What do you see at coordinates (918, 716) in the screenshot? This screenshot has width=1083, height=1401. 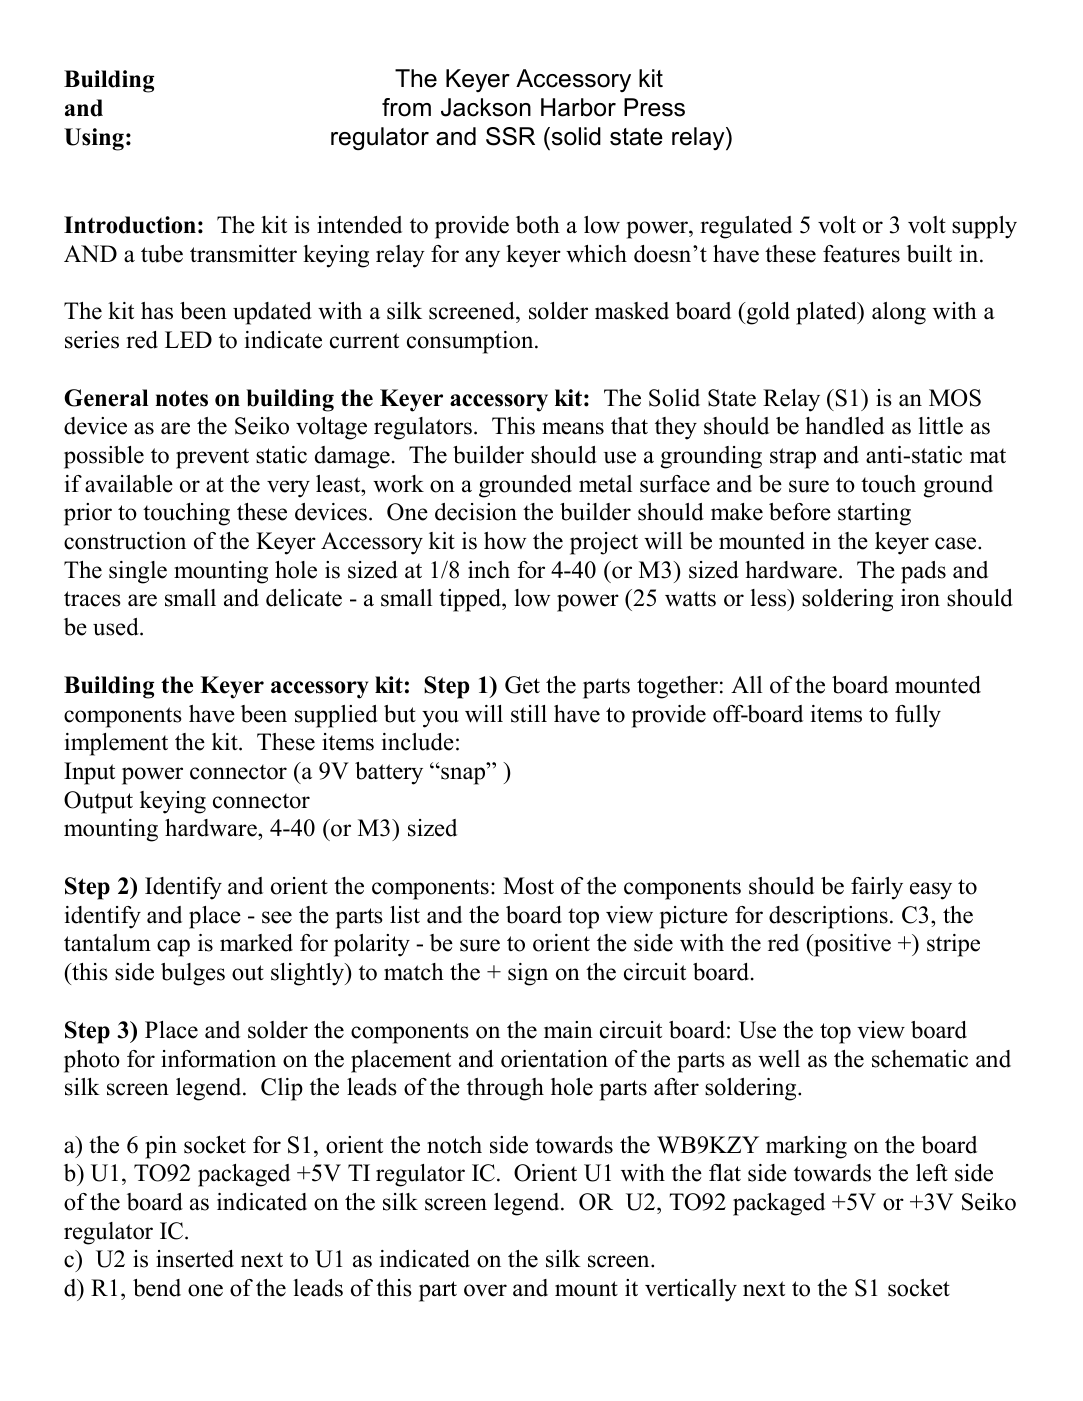 I see `fully` at bounding box center [918, 716].
